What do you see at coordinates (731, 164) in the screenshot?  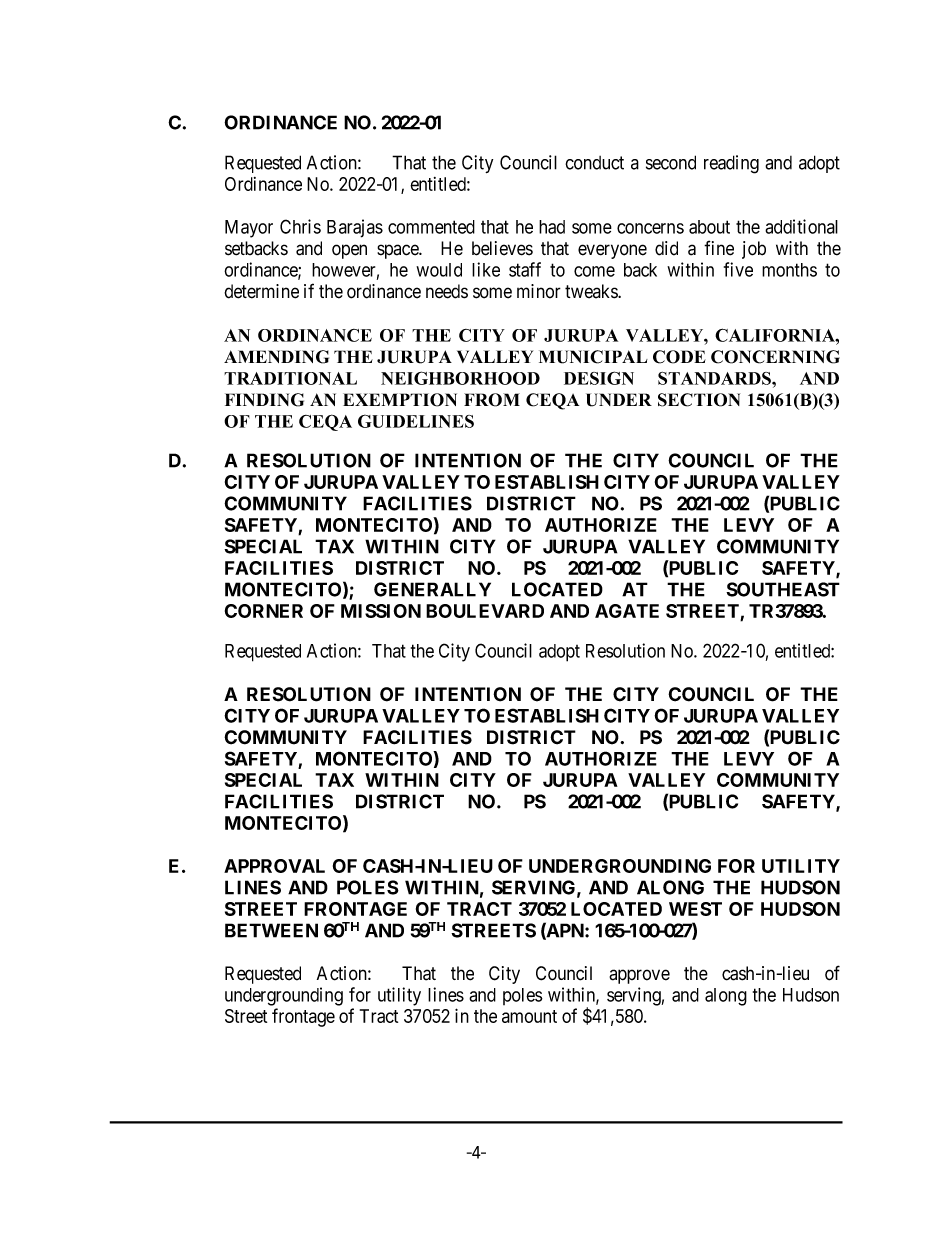 I see `reading` at bounding box center [731, 164].
